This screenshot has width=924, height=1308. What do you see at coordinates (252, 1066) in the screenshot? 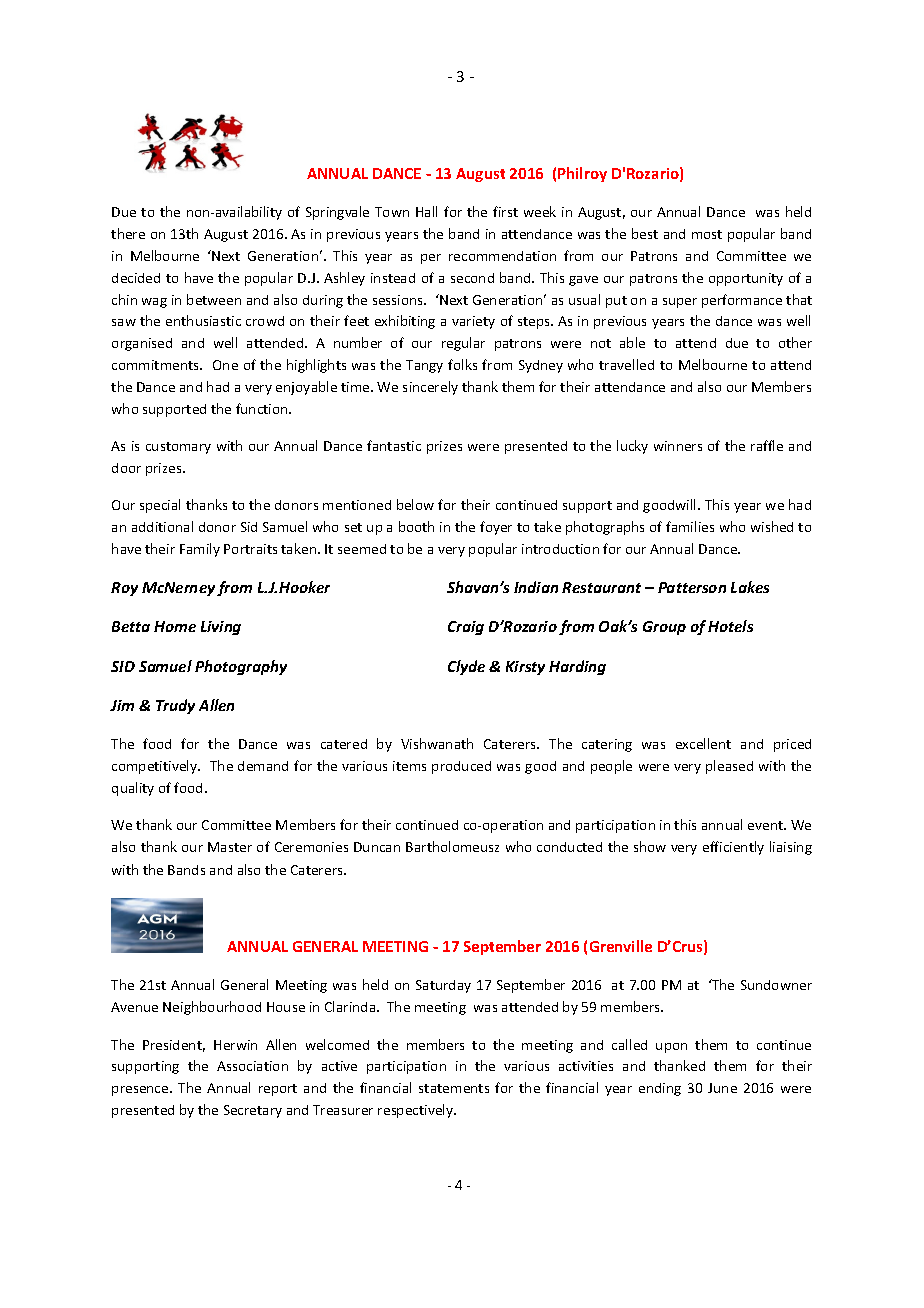
I see `Association` at bounding box center [252, 1066].
